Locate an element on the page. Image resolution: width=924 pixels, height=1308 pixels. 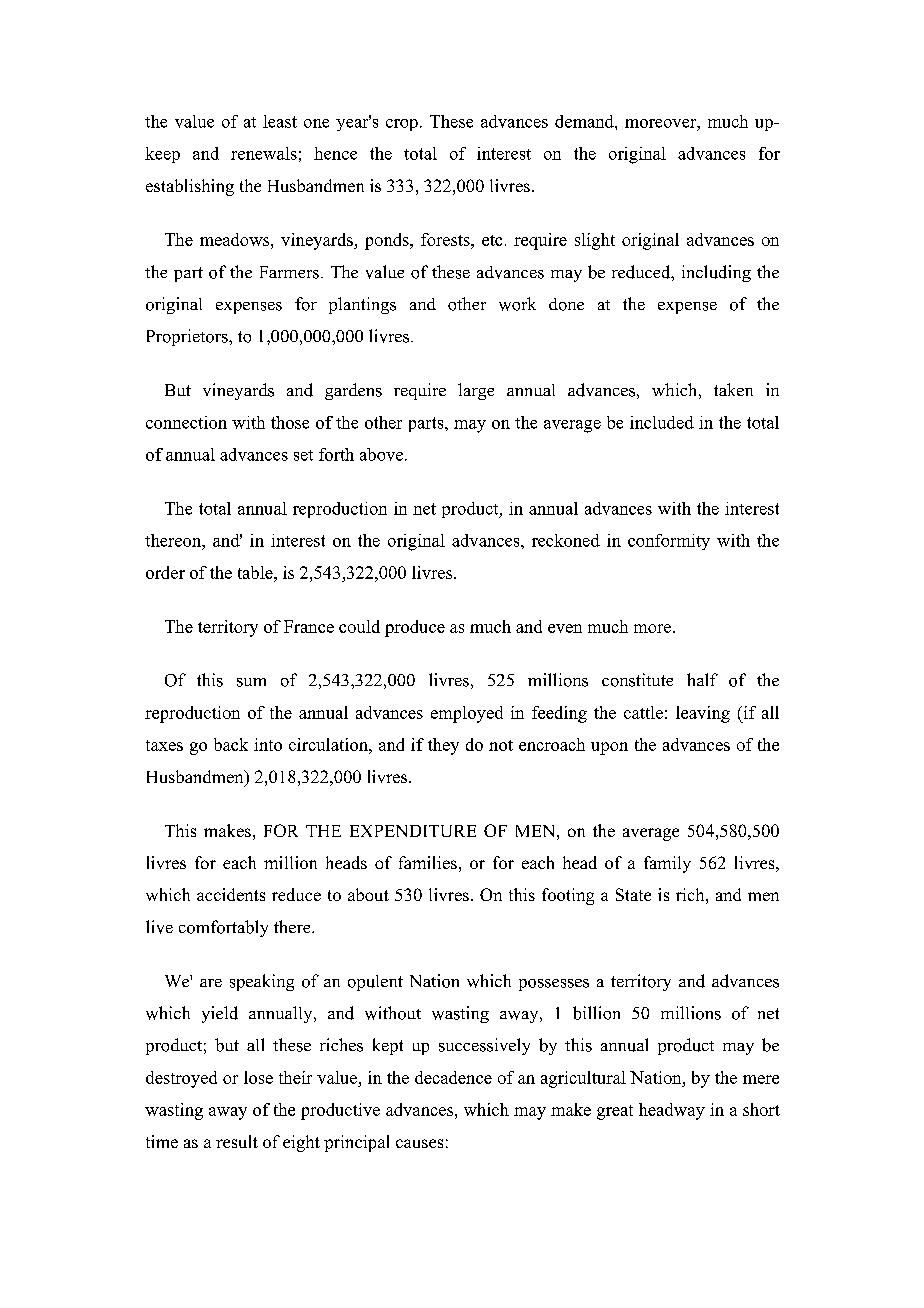
result is located at coordinates (237, 1141).
